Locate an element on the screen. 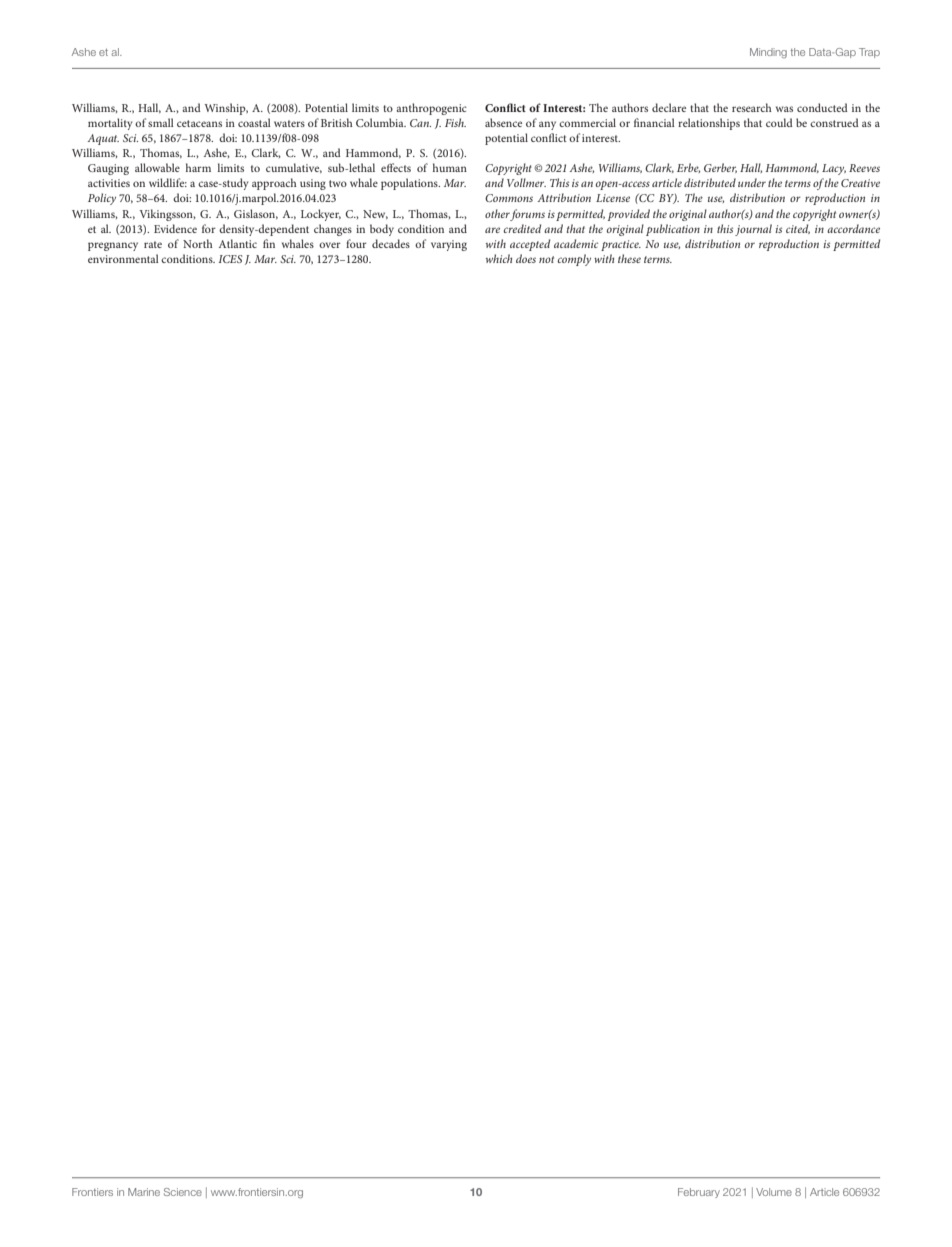 Image resolution: width=952 pixels, height=1247 pixels. Volume is located at coordinates (774, 1192).
